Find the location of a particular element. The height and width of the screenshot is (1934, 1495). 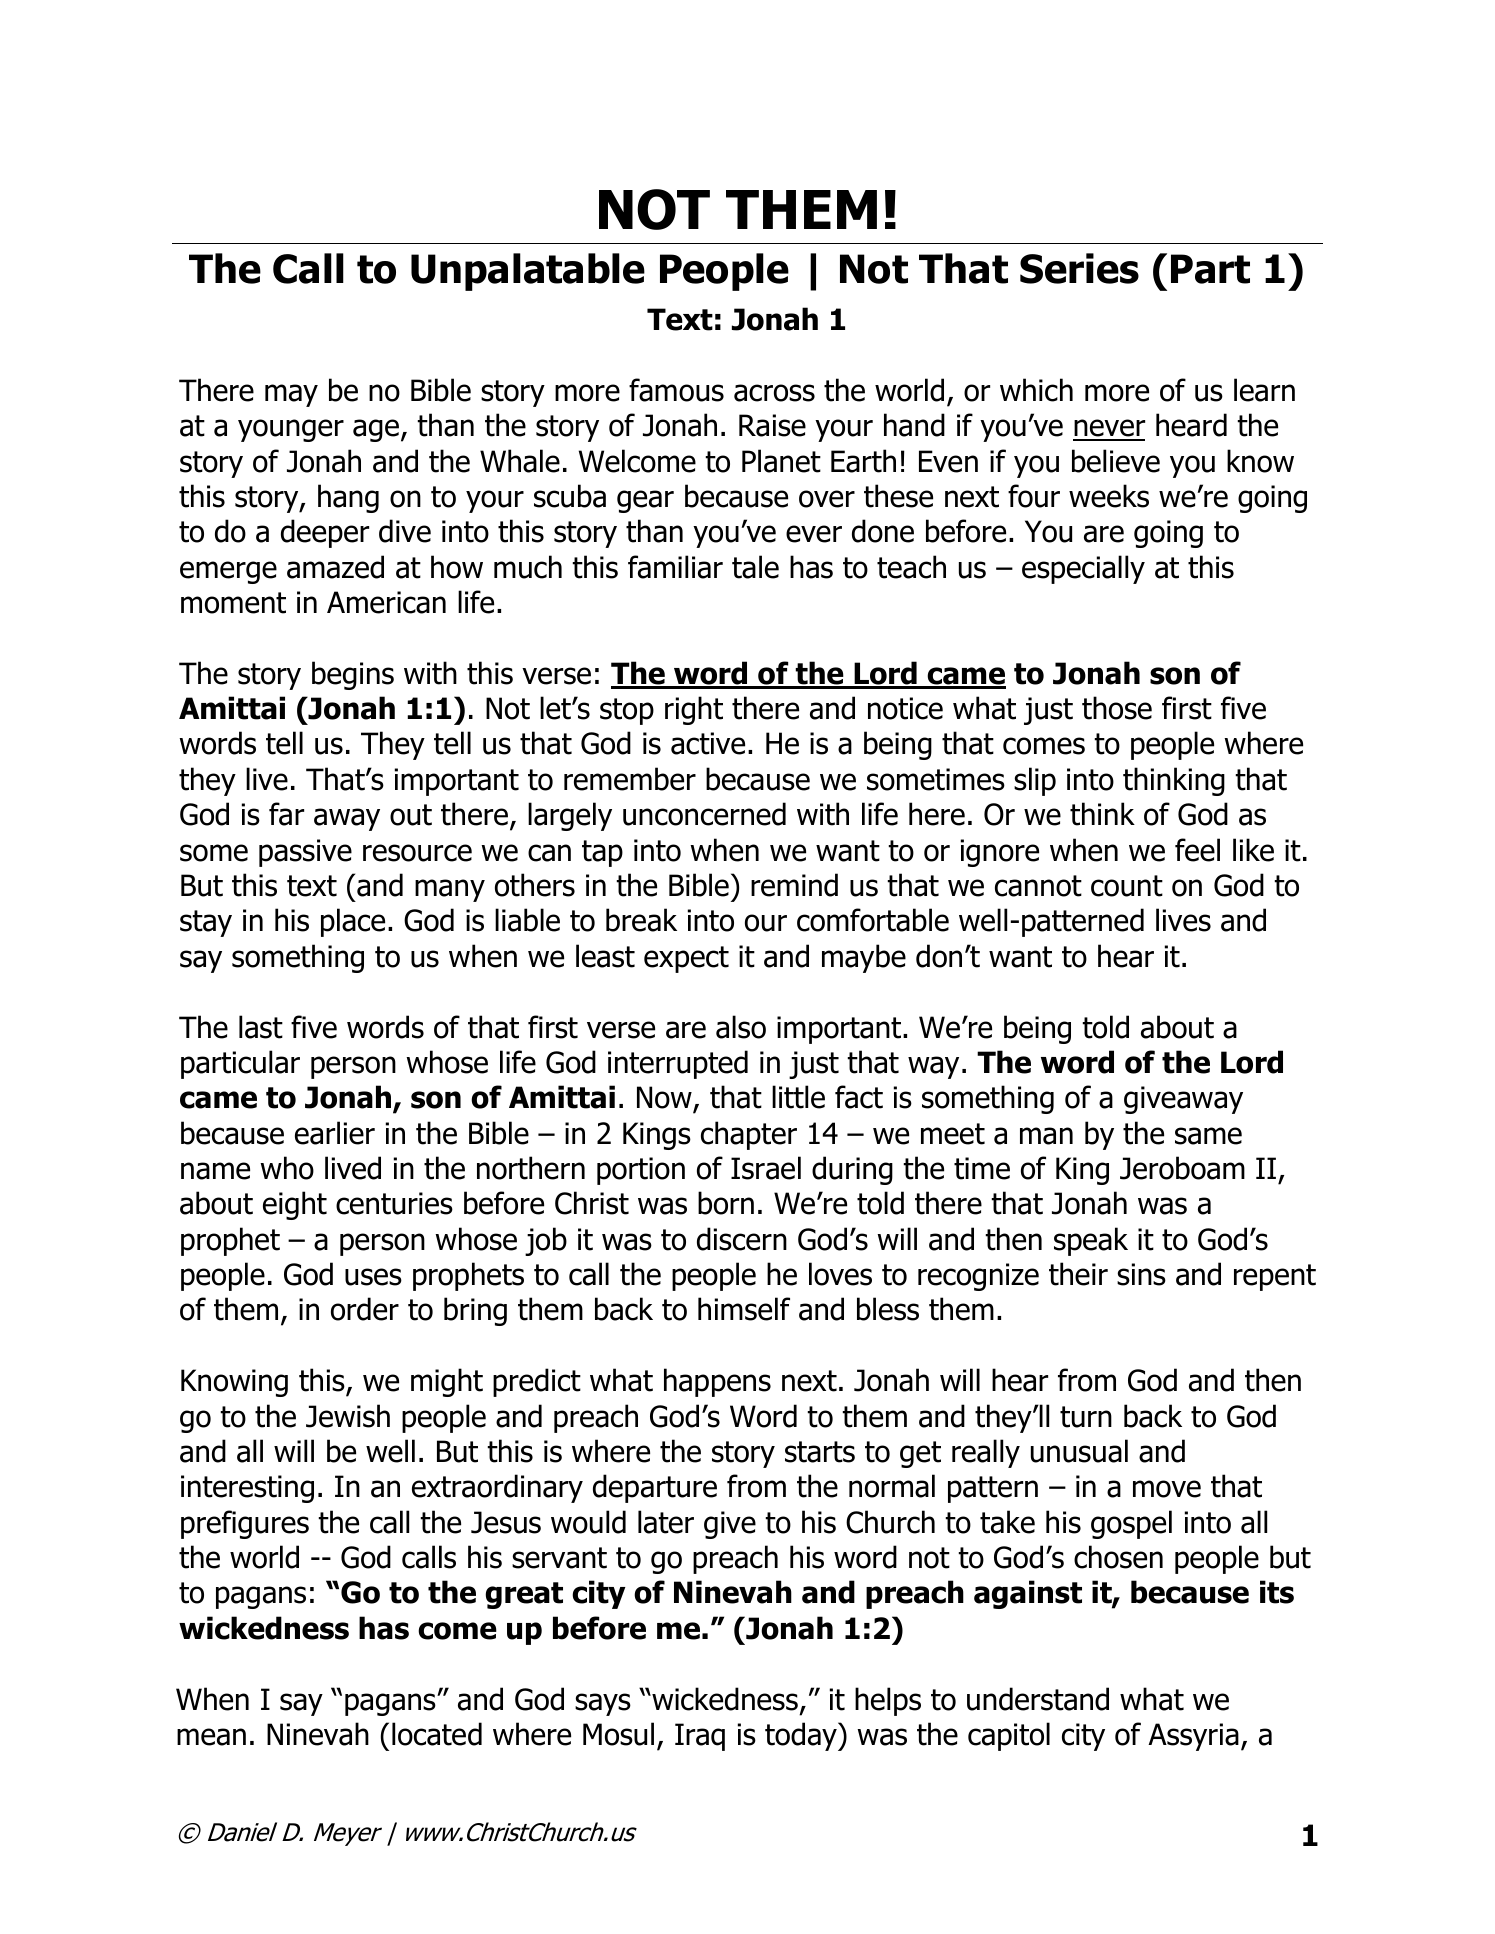

count is located at coordinates (1127, 886).
